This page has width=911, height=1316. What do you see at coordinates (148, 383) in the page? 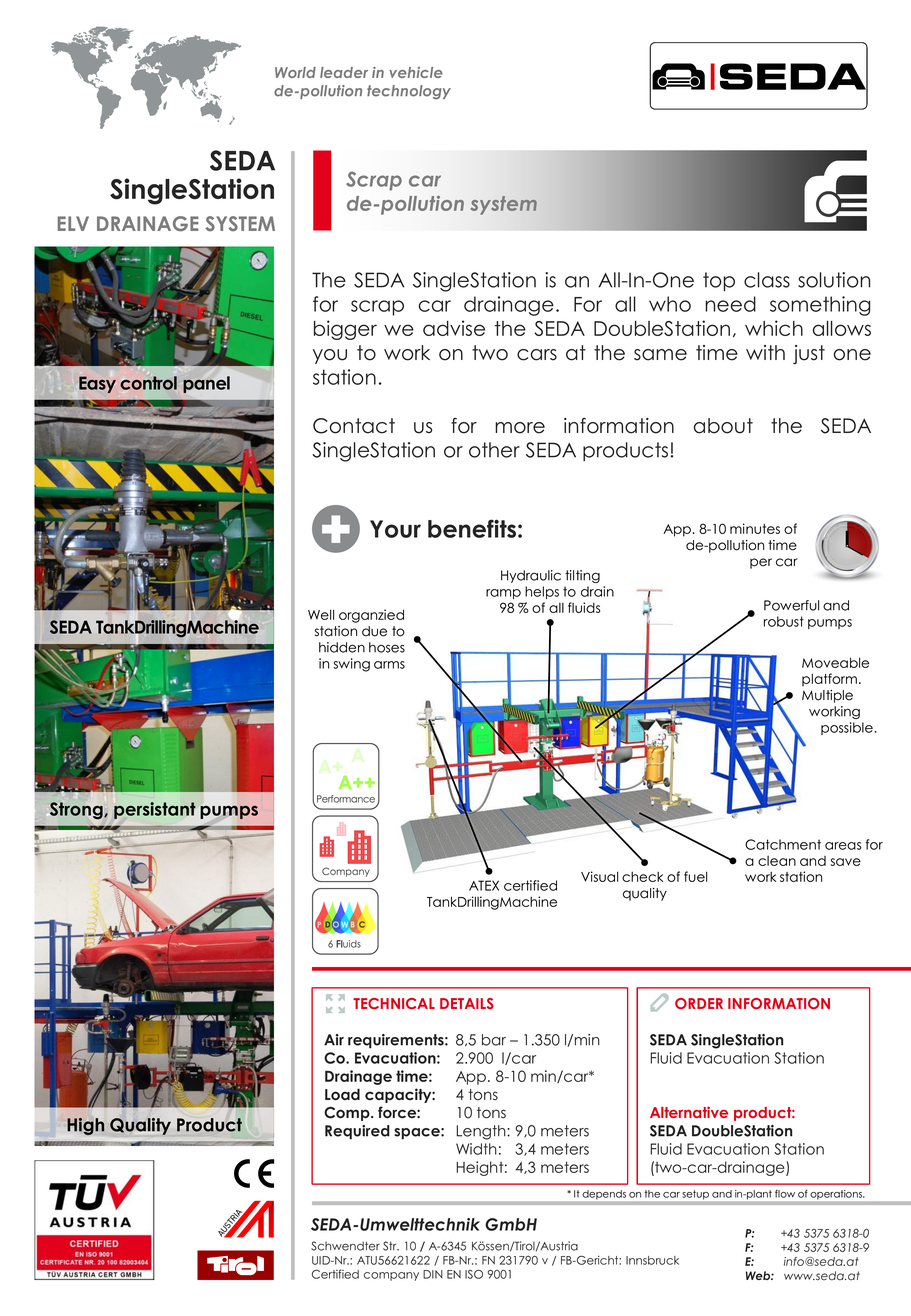
I see `control` at bounding box center [148, 383].
